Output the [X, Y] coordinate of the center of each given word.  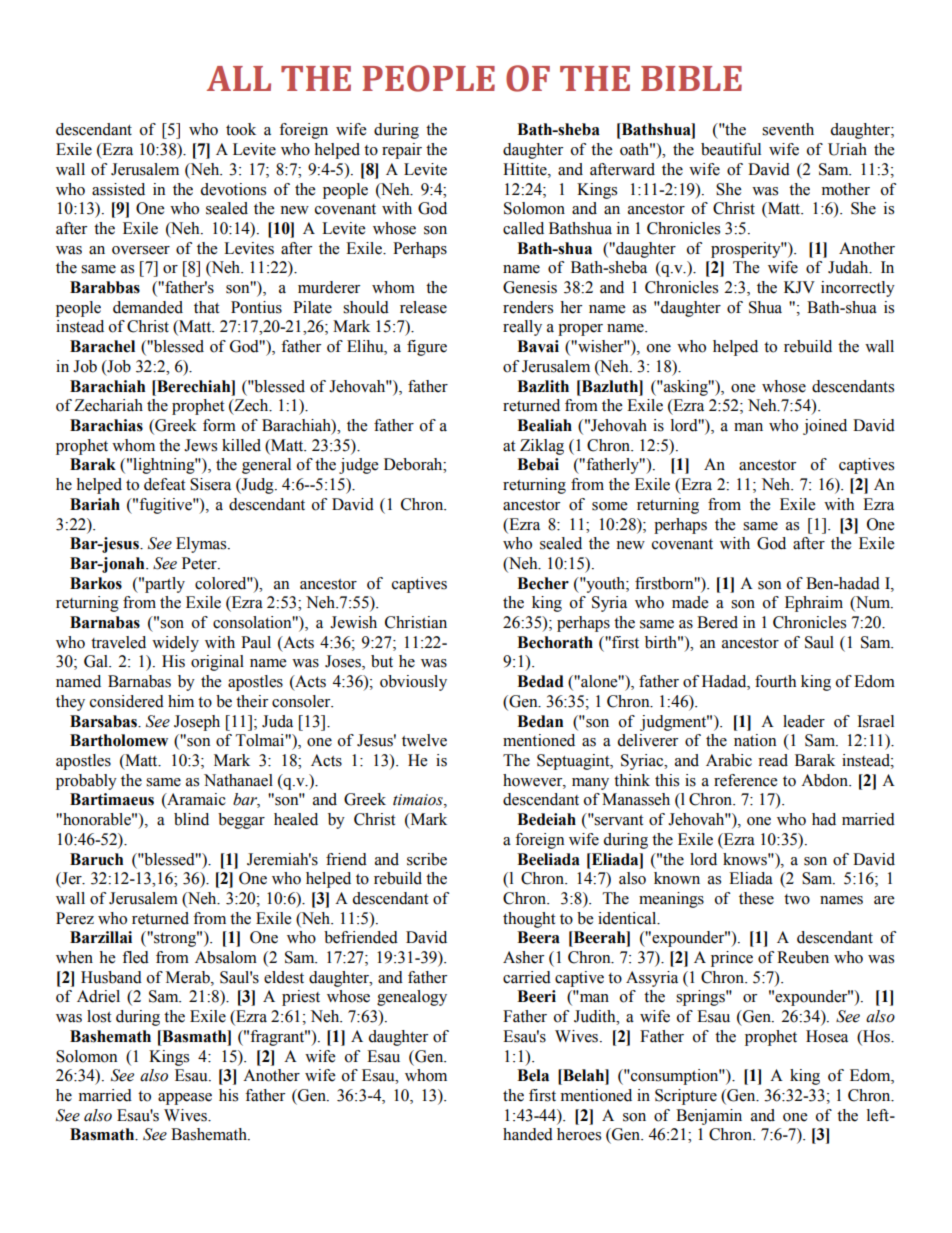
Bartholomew [119, 740]
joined [825, 427]
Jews [200, 445]
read [773, 760]
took [241, 129]
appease [185, 1099]
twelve [424, 740]
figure [427, 348]
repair [402, 151]
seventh [788, 129]
